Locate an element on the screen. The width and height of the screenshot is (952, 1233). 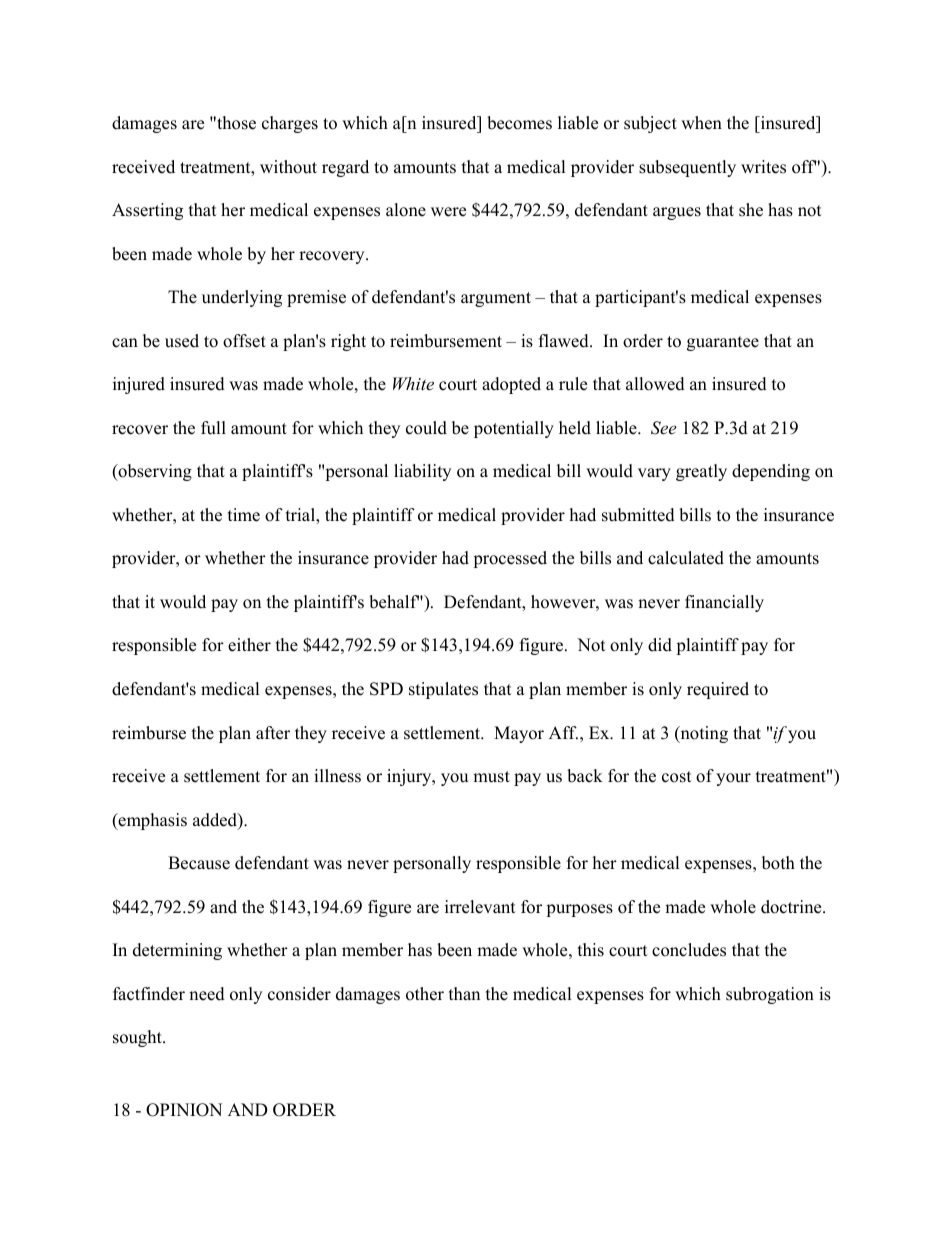
subsequently is located at coordinates (687, 168).
